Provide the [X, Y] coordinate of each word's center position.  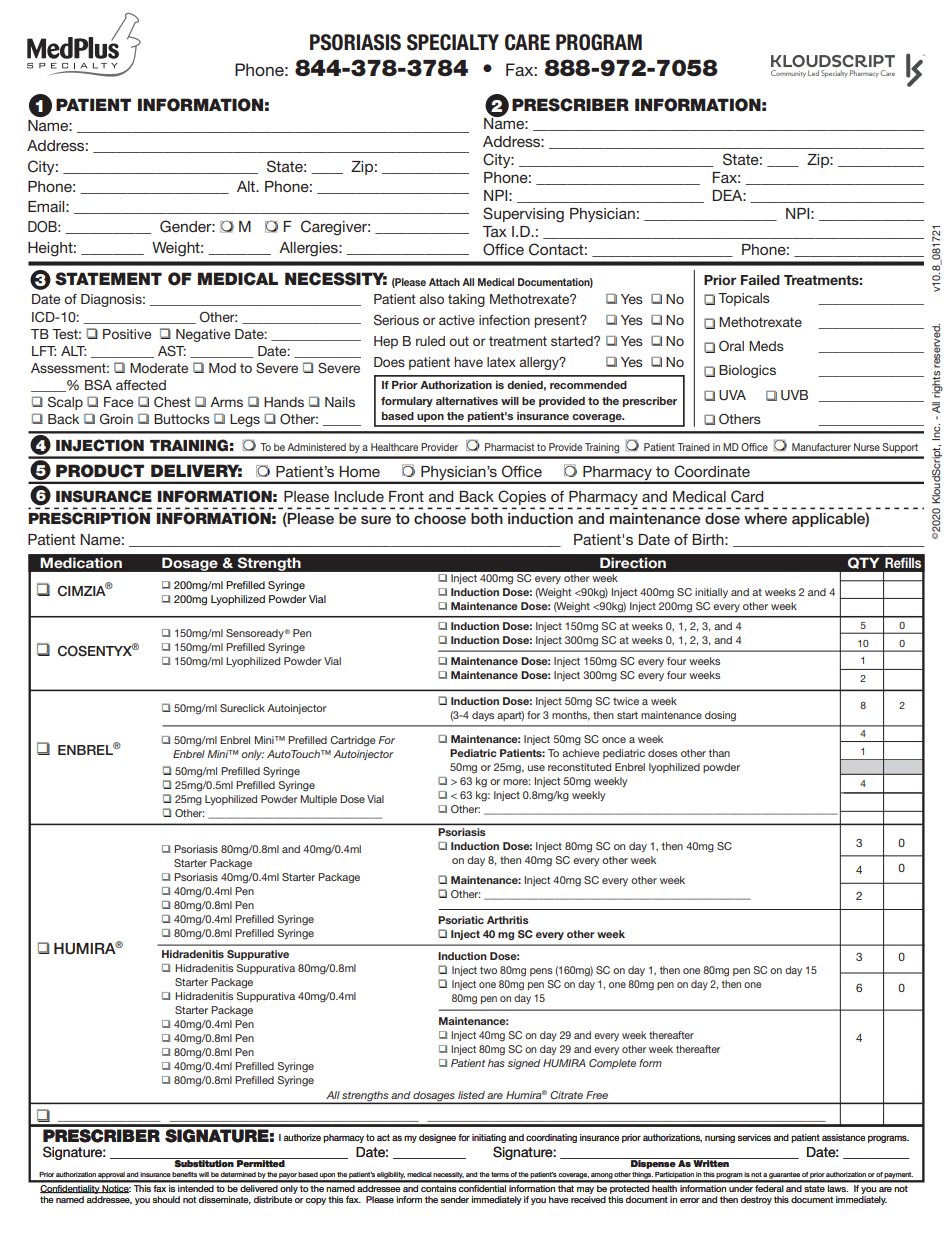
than [719, 753]
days [483, 716]
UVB [794, 395]
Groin [116, 419]
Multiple [318, 800]
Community [788, 74]
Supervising [523, 215]
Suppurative [258, 955]
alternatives [467, 401]
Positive [127, 334]
